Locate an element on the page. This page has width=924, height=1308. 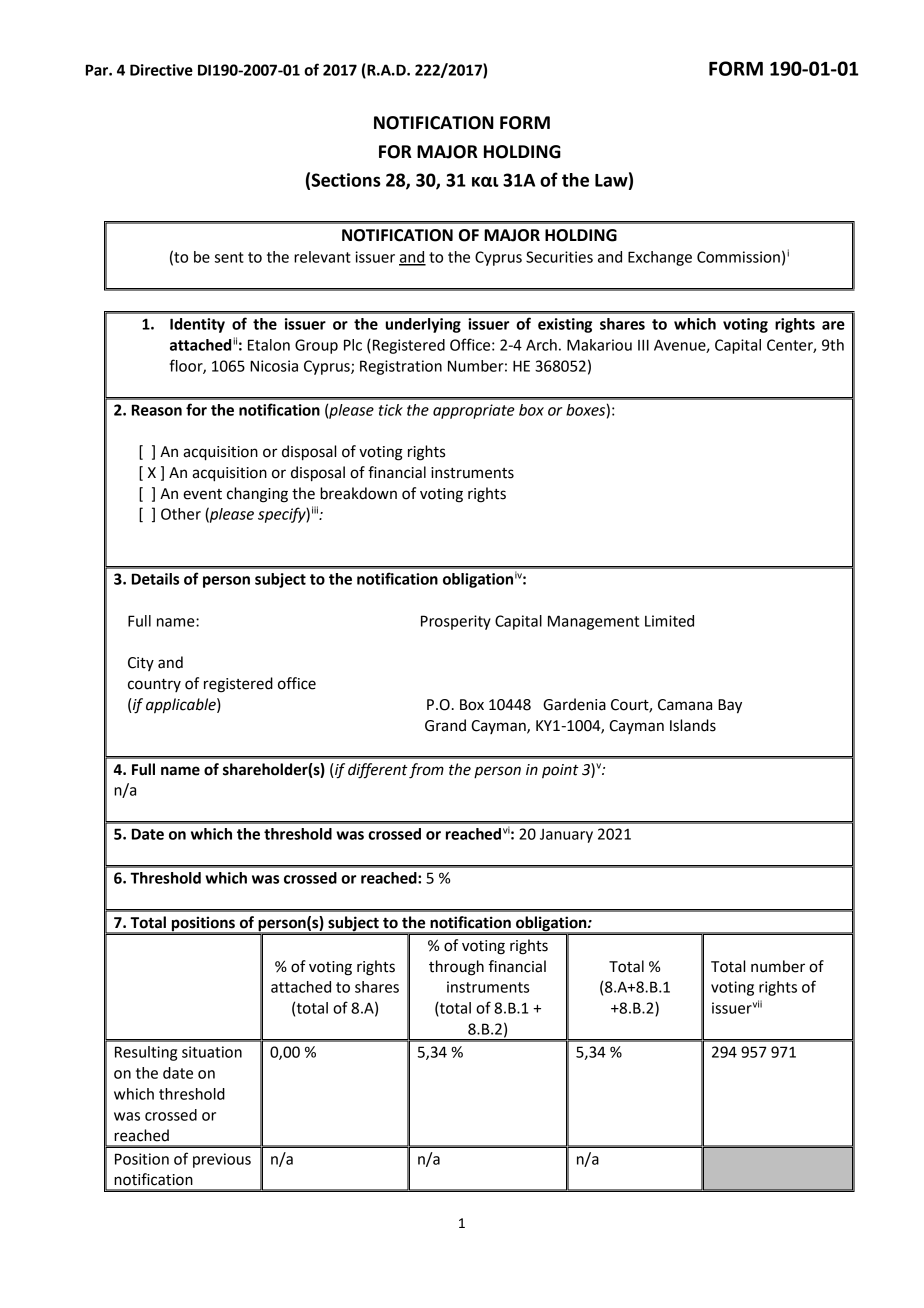
previous is located at coordinates (222, 1160).
